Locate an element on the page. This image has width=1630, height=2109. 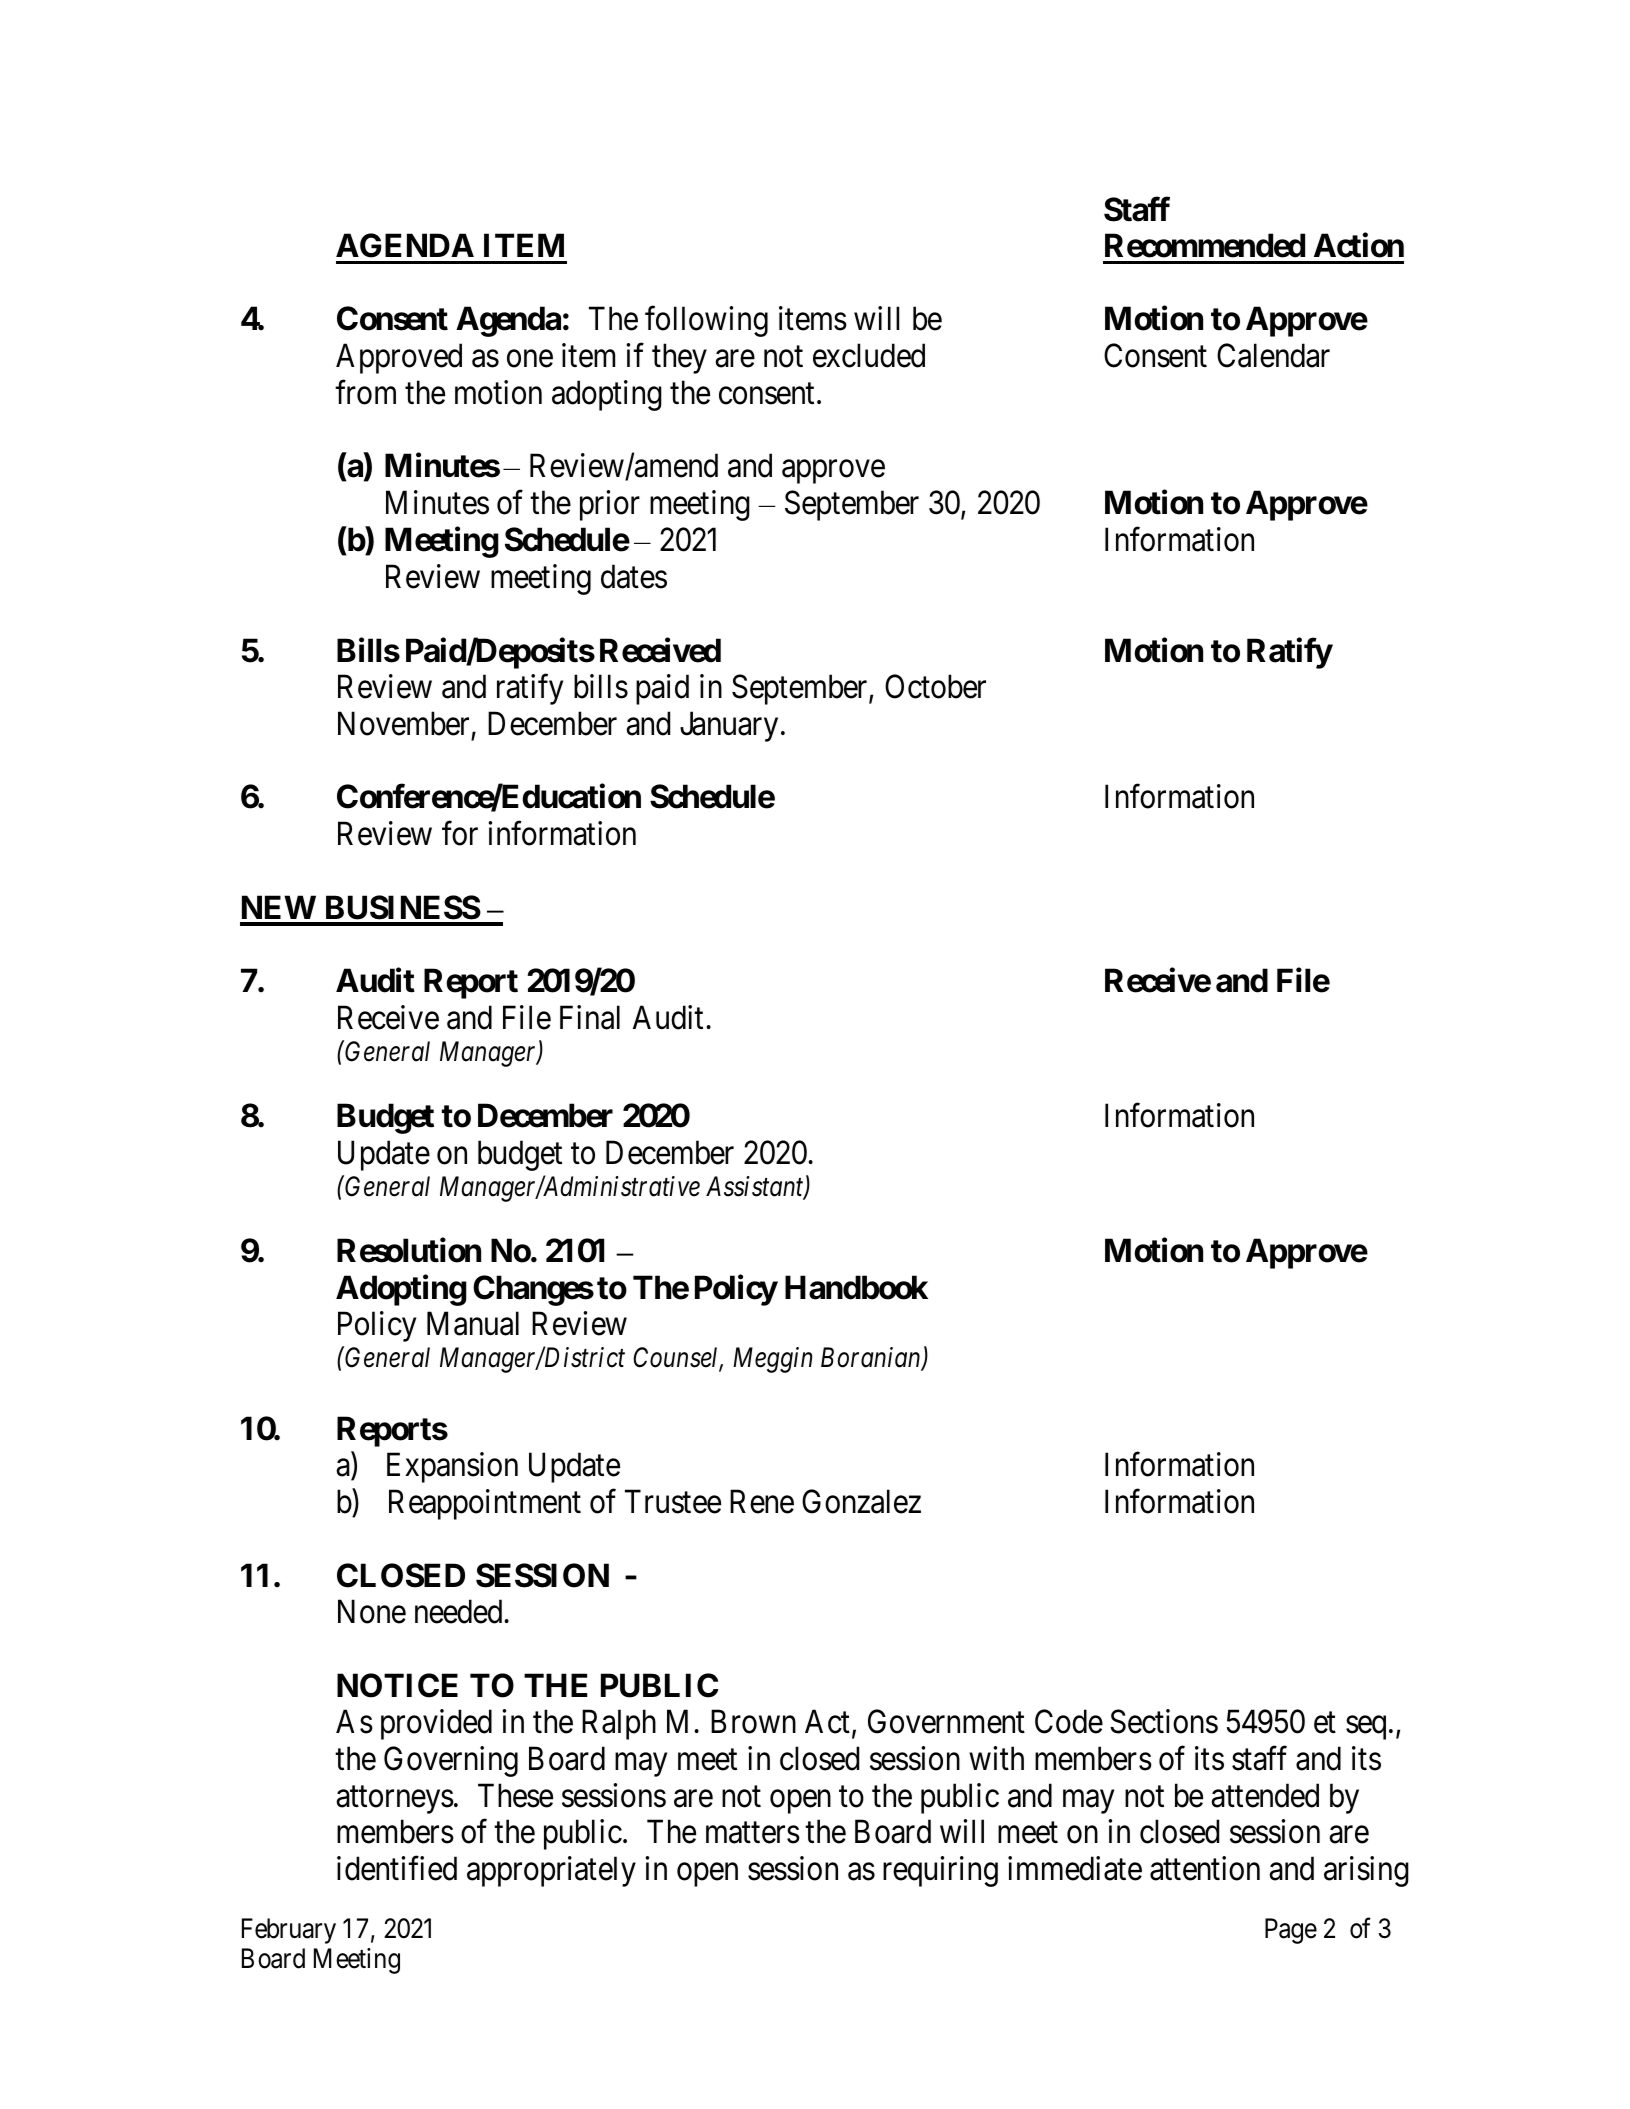
Manual is located at coordinates (473, 1323).
